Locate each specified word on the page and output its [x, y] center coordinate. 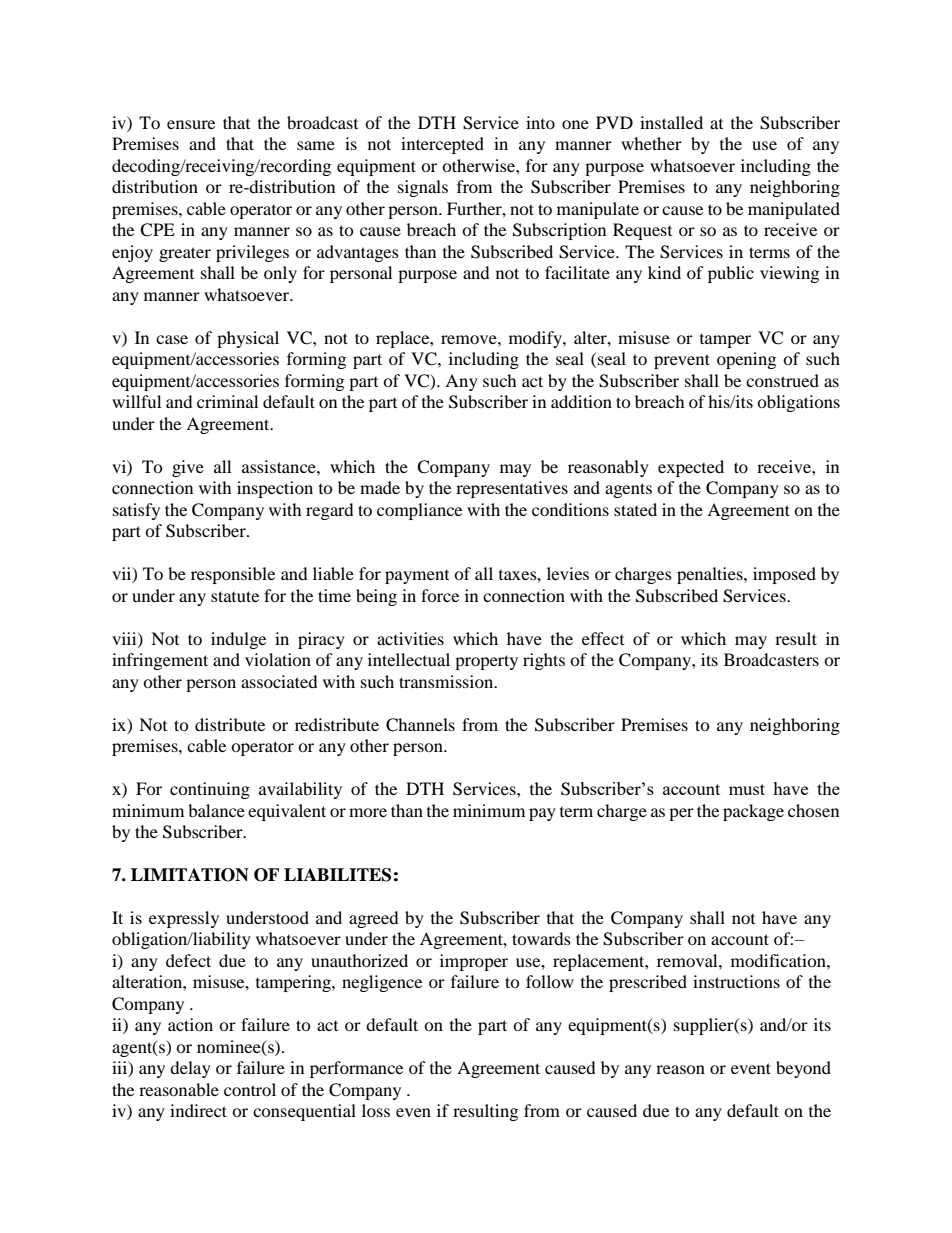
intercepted [442, 145]
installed [671, 122]
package [753, 812]
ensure [191, 124]
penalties [711, 575]
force [440, 595]
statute [235, 596]
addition [581, 401]
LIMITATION [190, 875]
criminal [227, 401]
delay [190, 1069]
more [368, 812]
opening [746, 360]
